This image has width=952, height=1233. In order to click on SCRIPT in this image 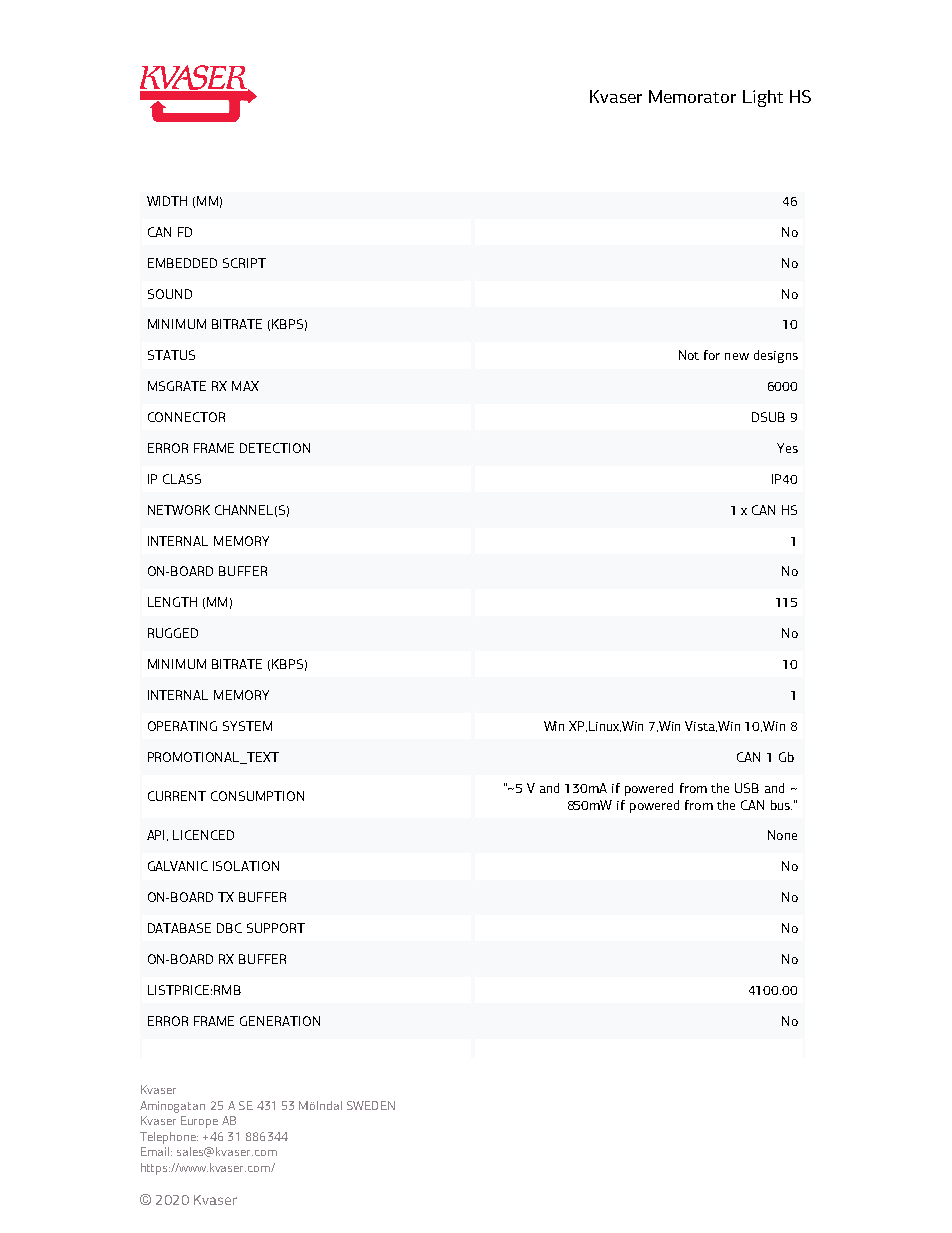, I will do `click(244, 263)`.
